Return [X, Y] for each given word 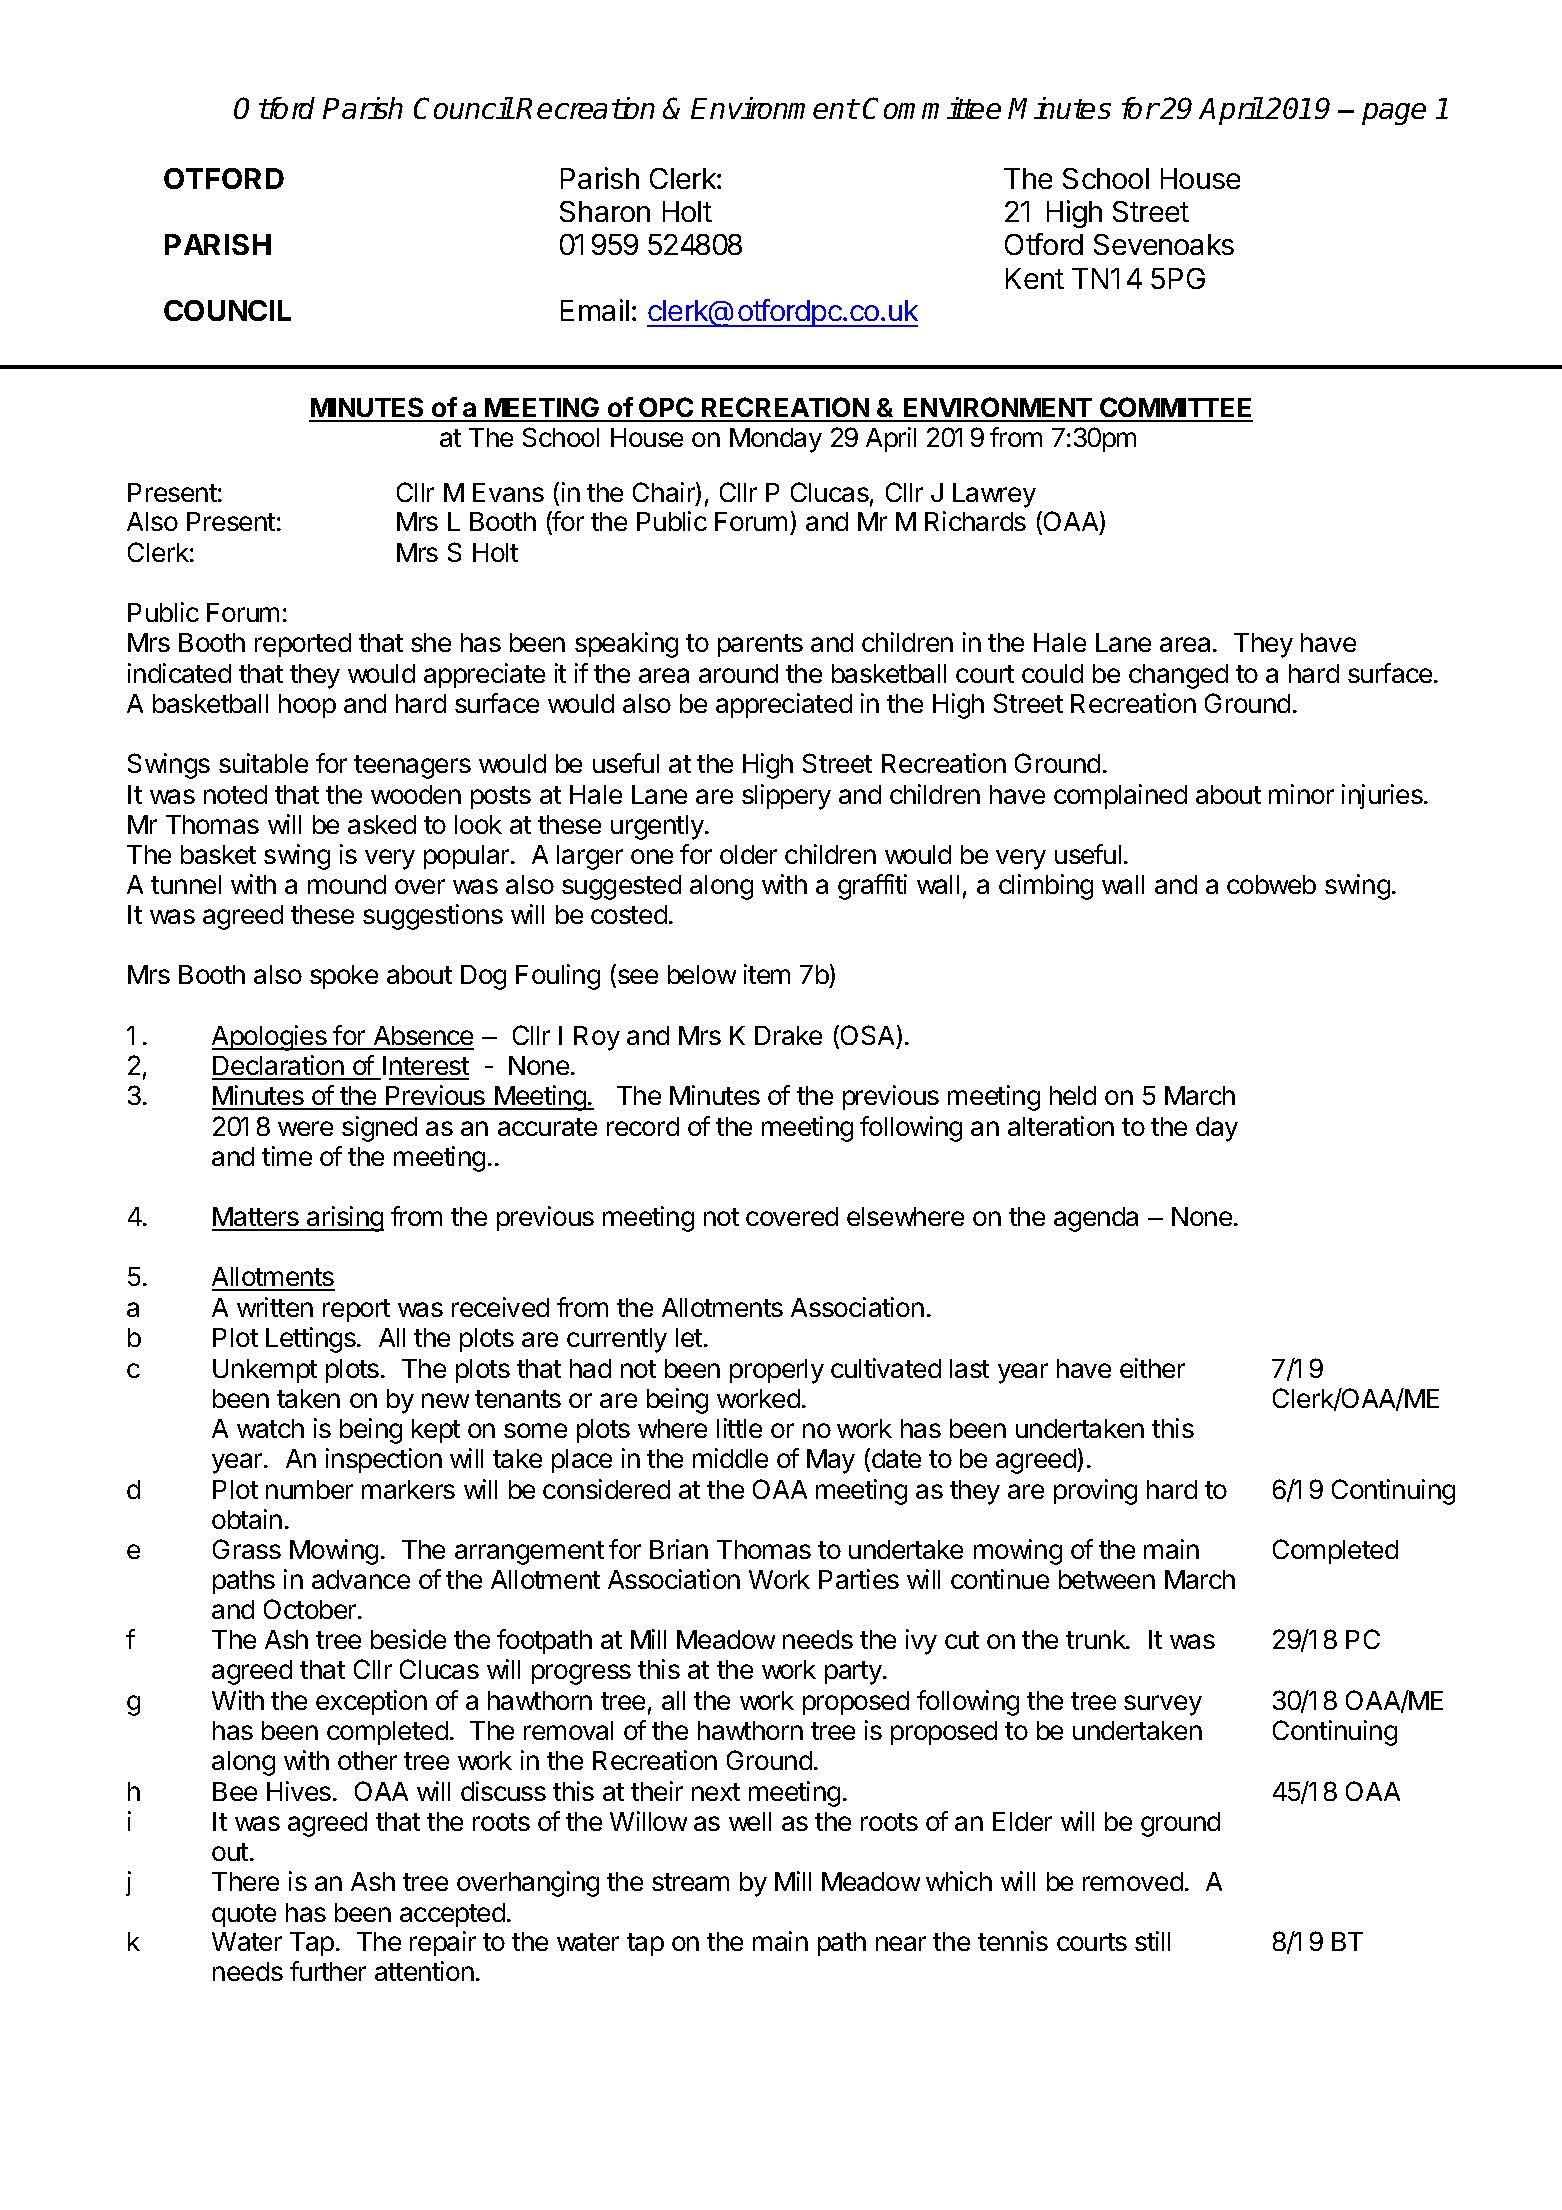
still [1152, 1941]
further [328, 1971]
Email [595, 310]
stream [690, 1882]
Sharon [605, 211]
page [1394, 114]
